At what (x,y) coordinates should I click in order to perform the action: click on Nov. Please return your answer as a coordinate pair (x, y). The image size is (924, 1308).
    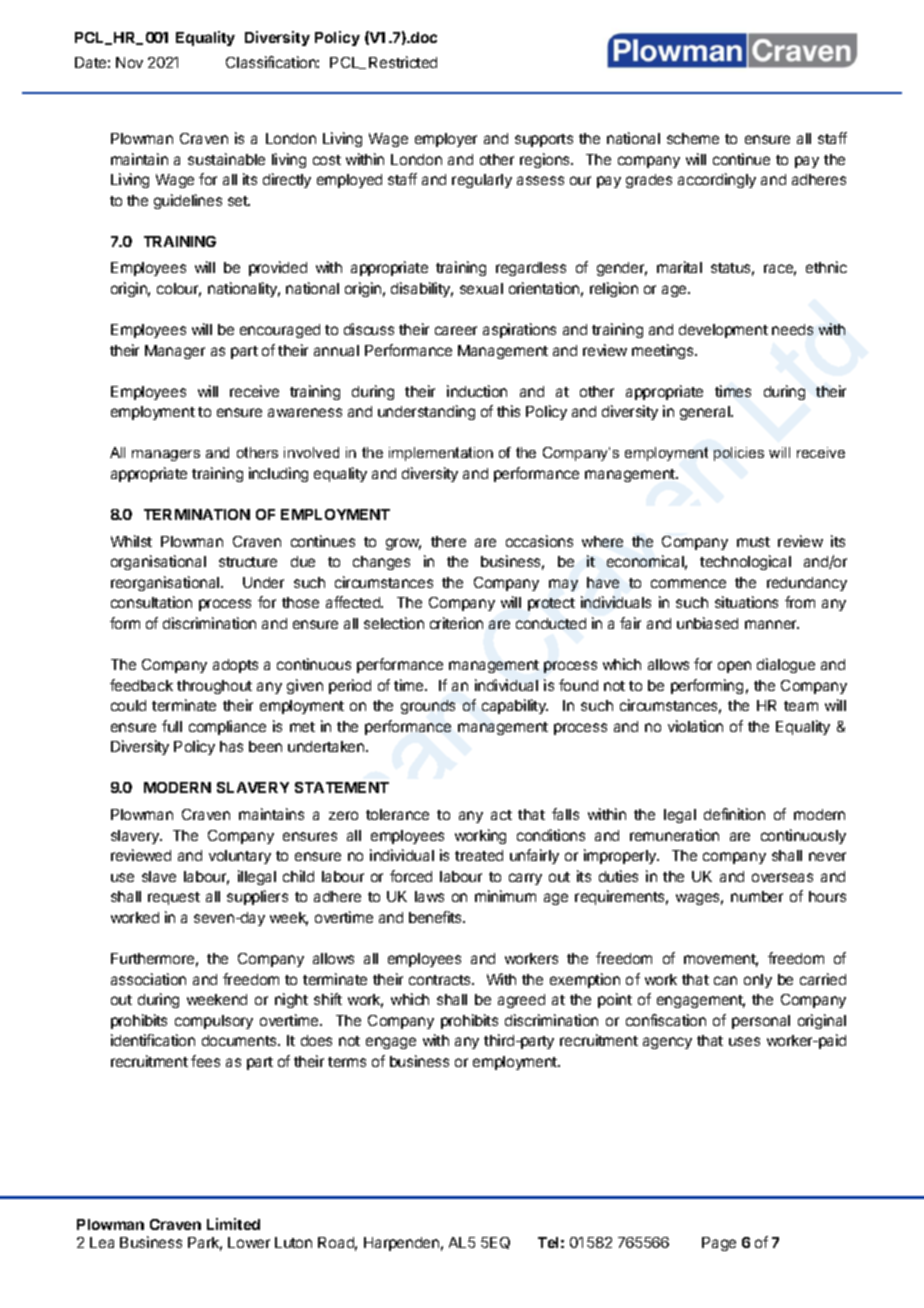
    Looking at the image, I should click on (129, 62).
